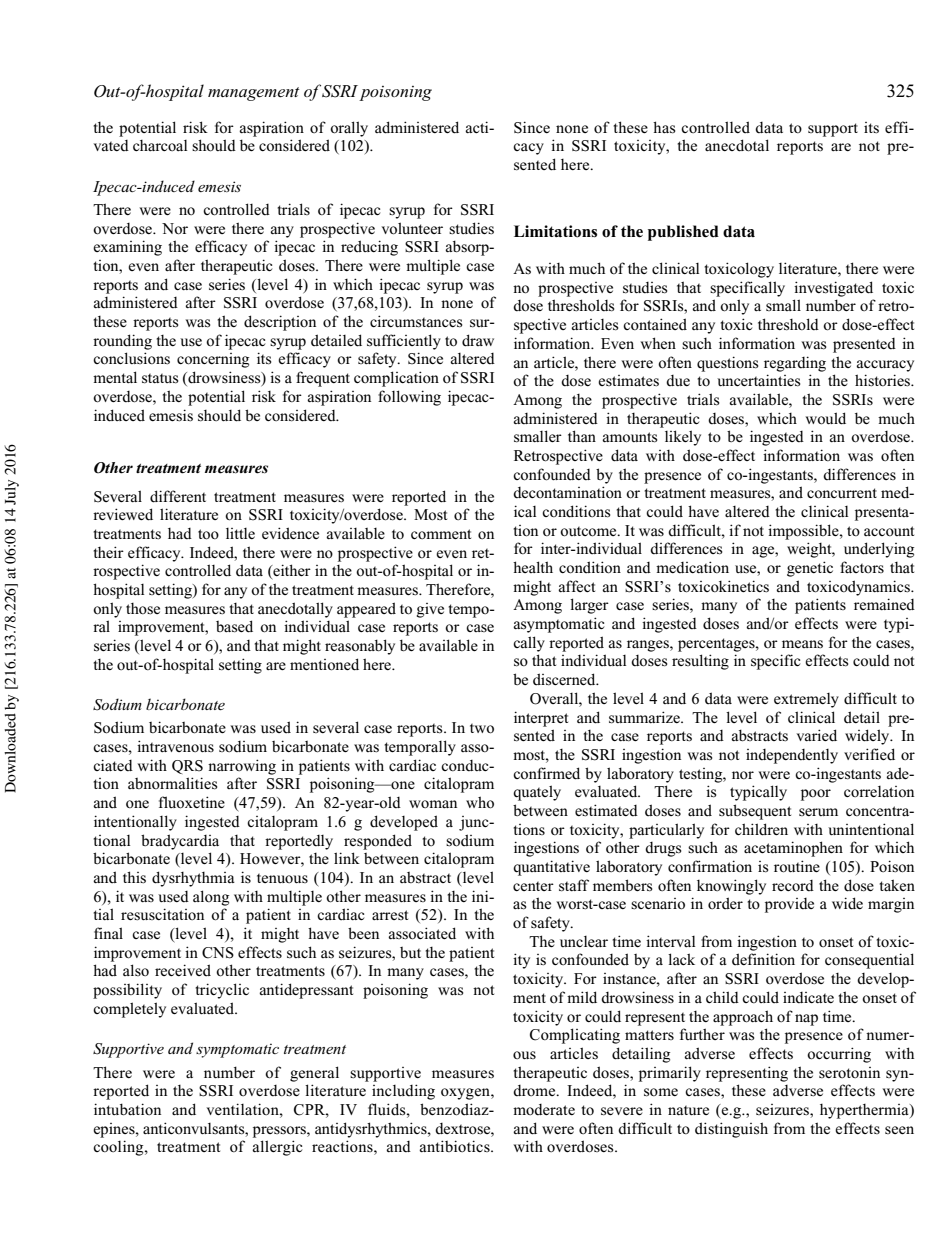 The width and height of the page is (952, 1233). I want to click on than, so click(582, 436).
